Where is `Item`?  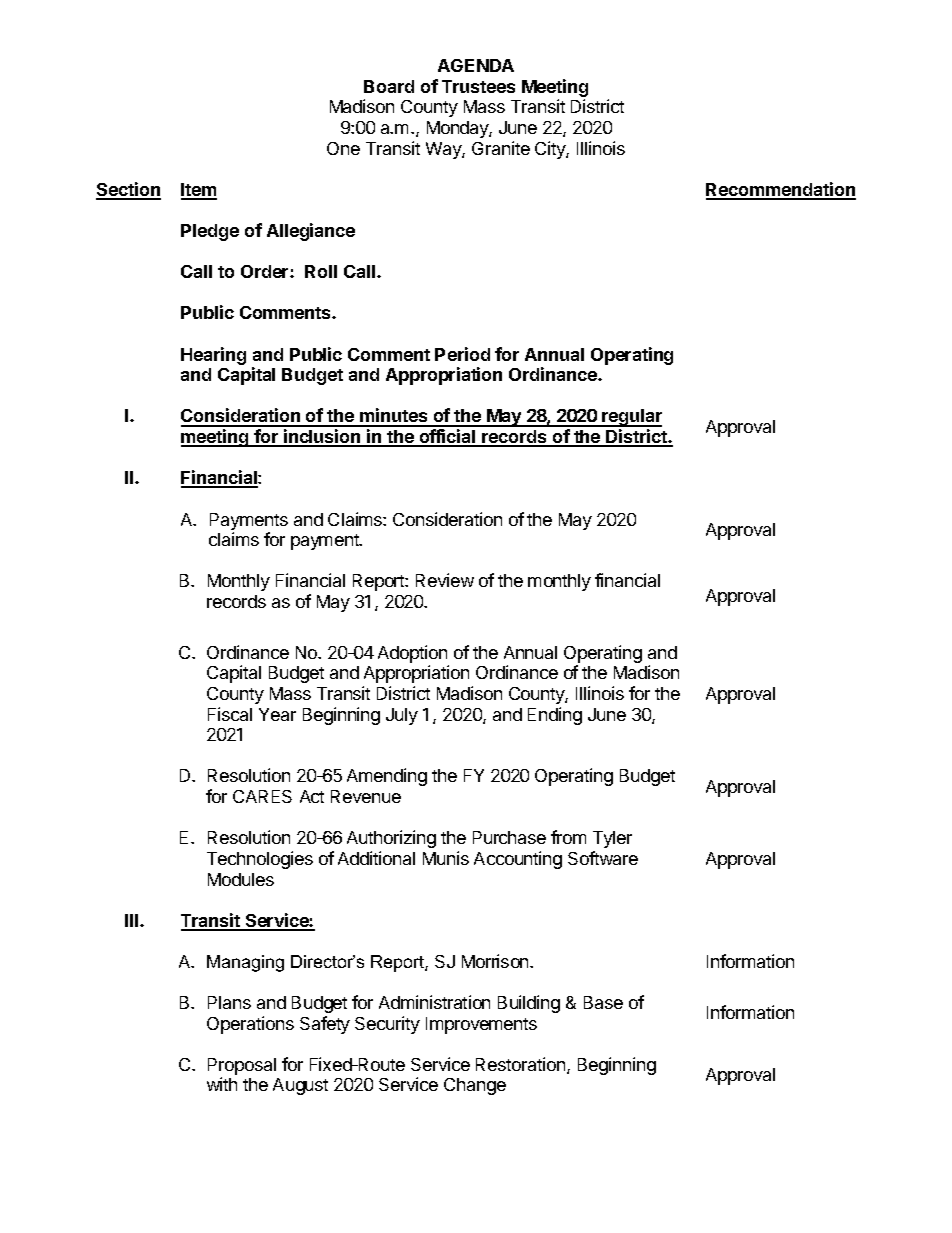 Item is located at coordinates (199, 191).
